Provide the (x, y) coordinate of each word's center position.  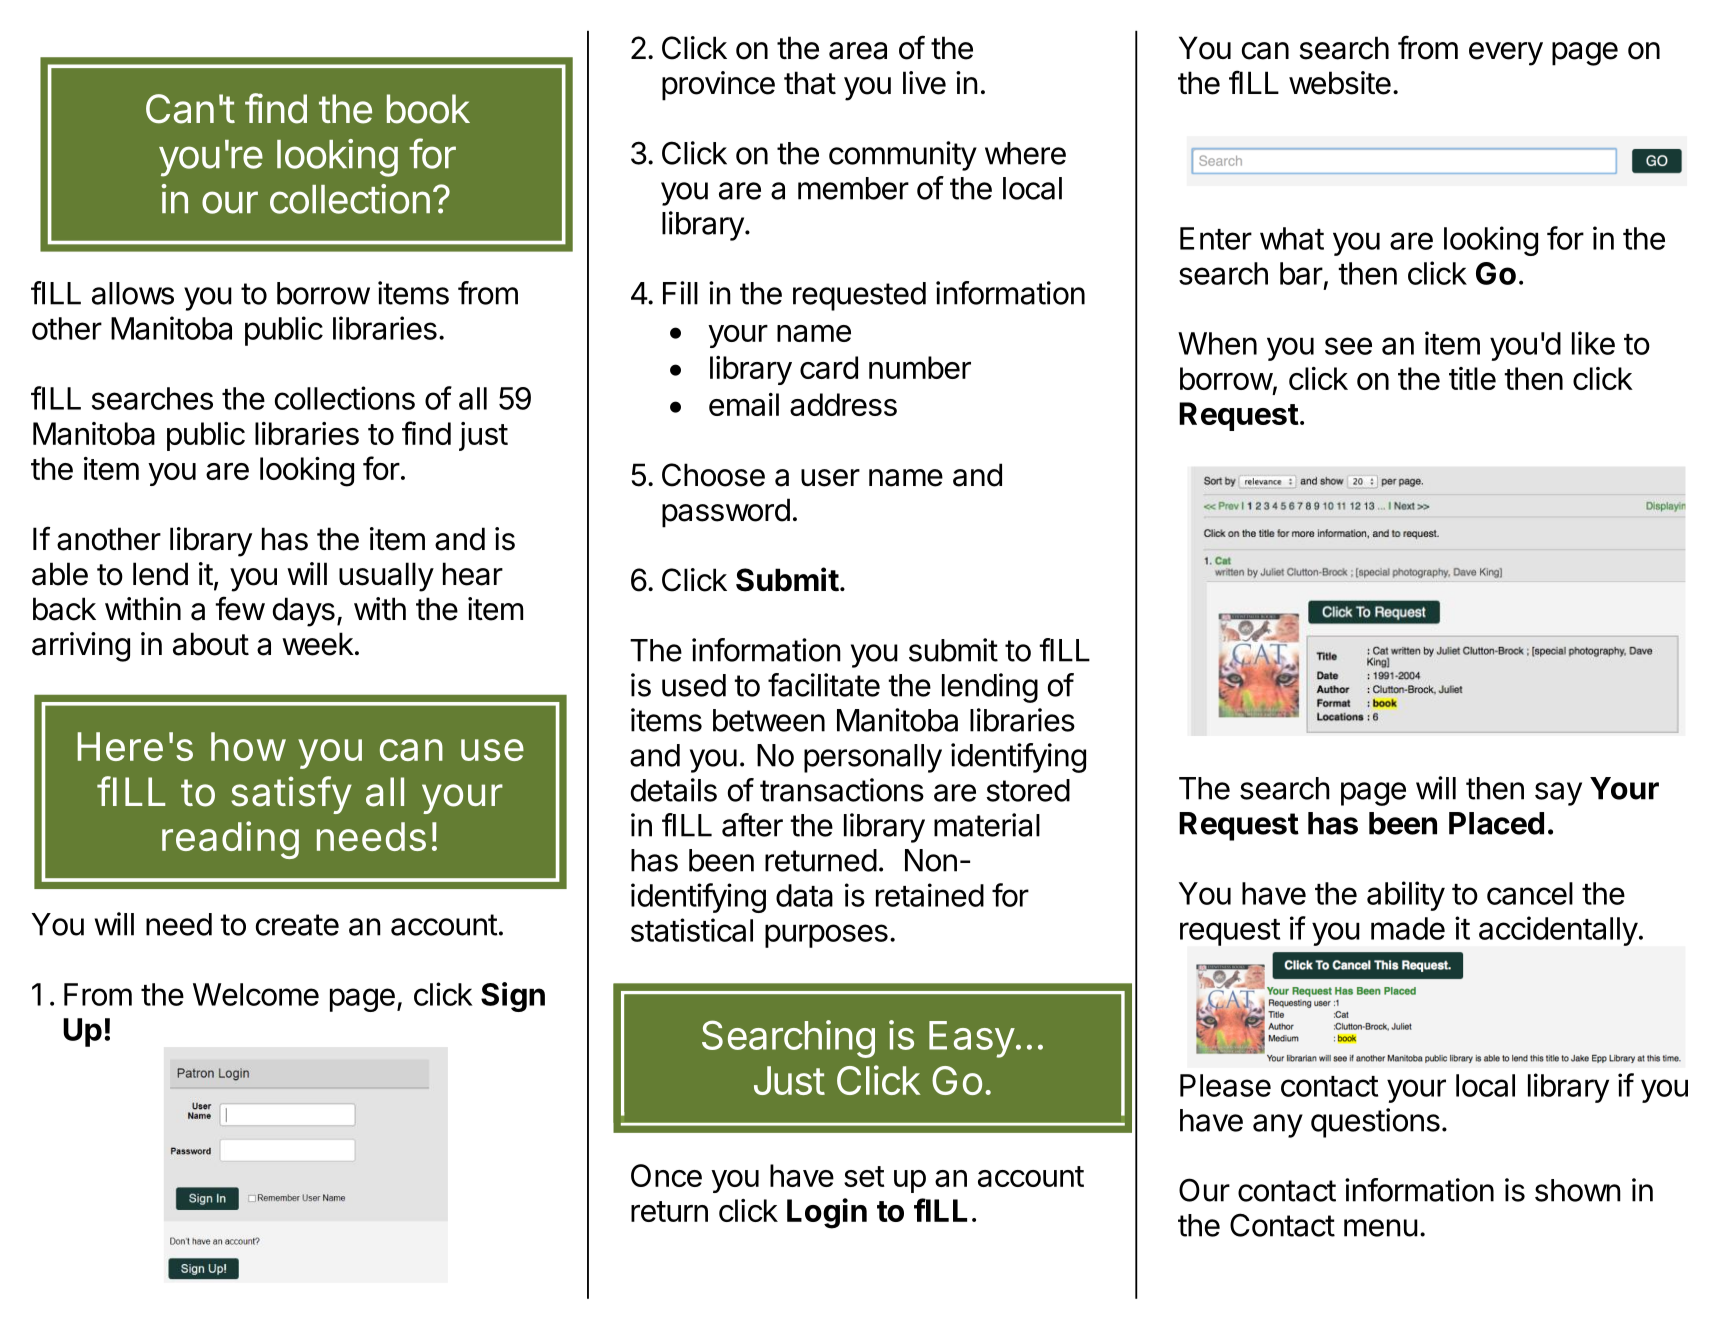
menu (1381, 1228)
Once (666, 1175)
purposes (826, 936)
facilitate (824, 685)
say (1558, 794)
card (829, 367)
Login (827, 1213)
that (810, 83)
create (297, 925)
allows (133, 293)
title (1472, 378)
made (1408, 928)
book (428, 109)
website (1340, 83)
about (211, 644)
